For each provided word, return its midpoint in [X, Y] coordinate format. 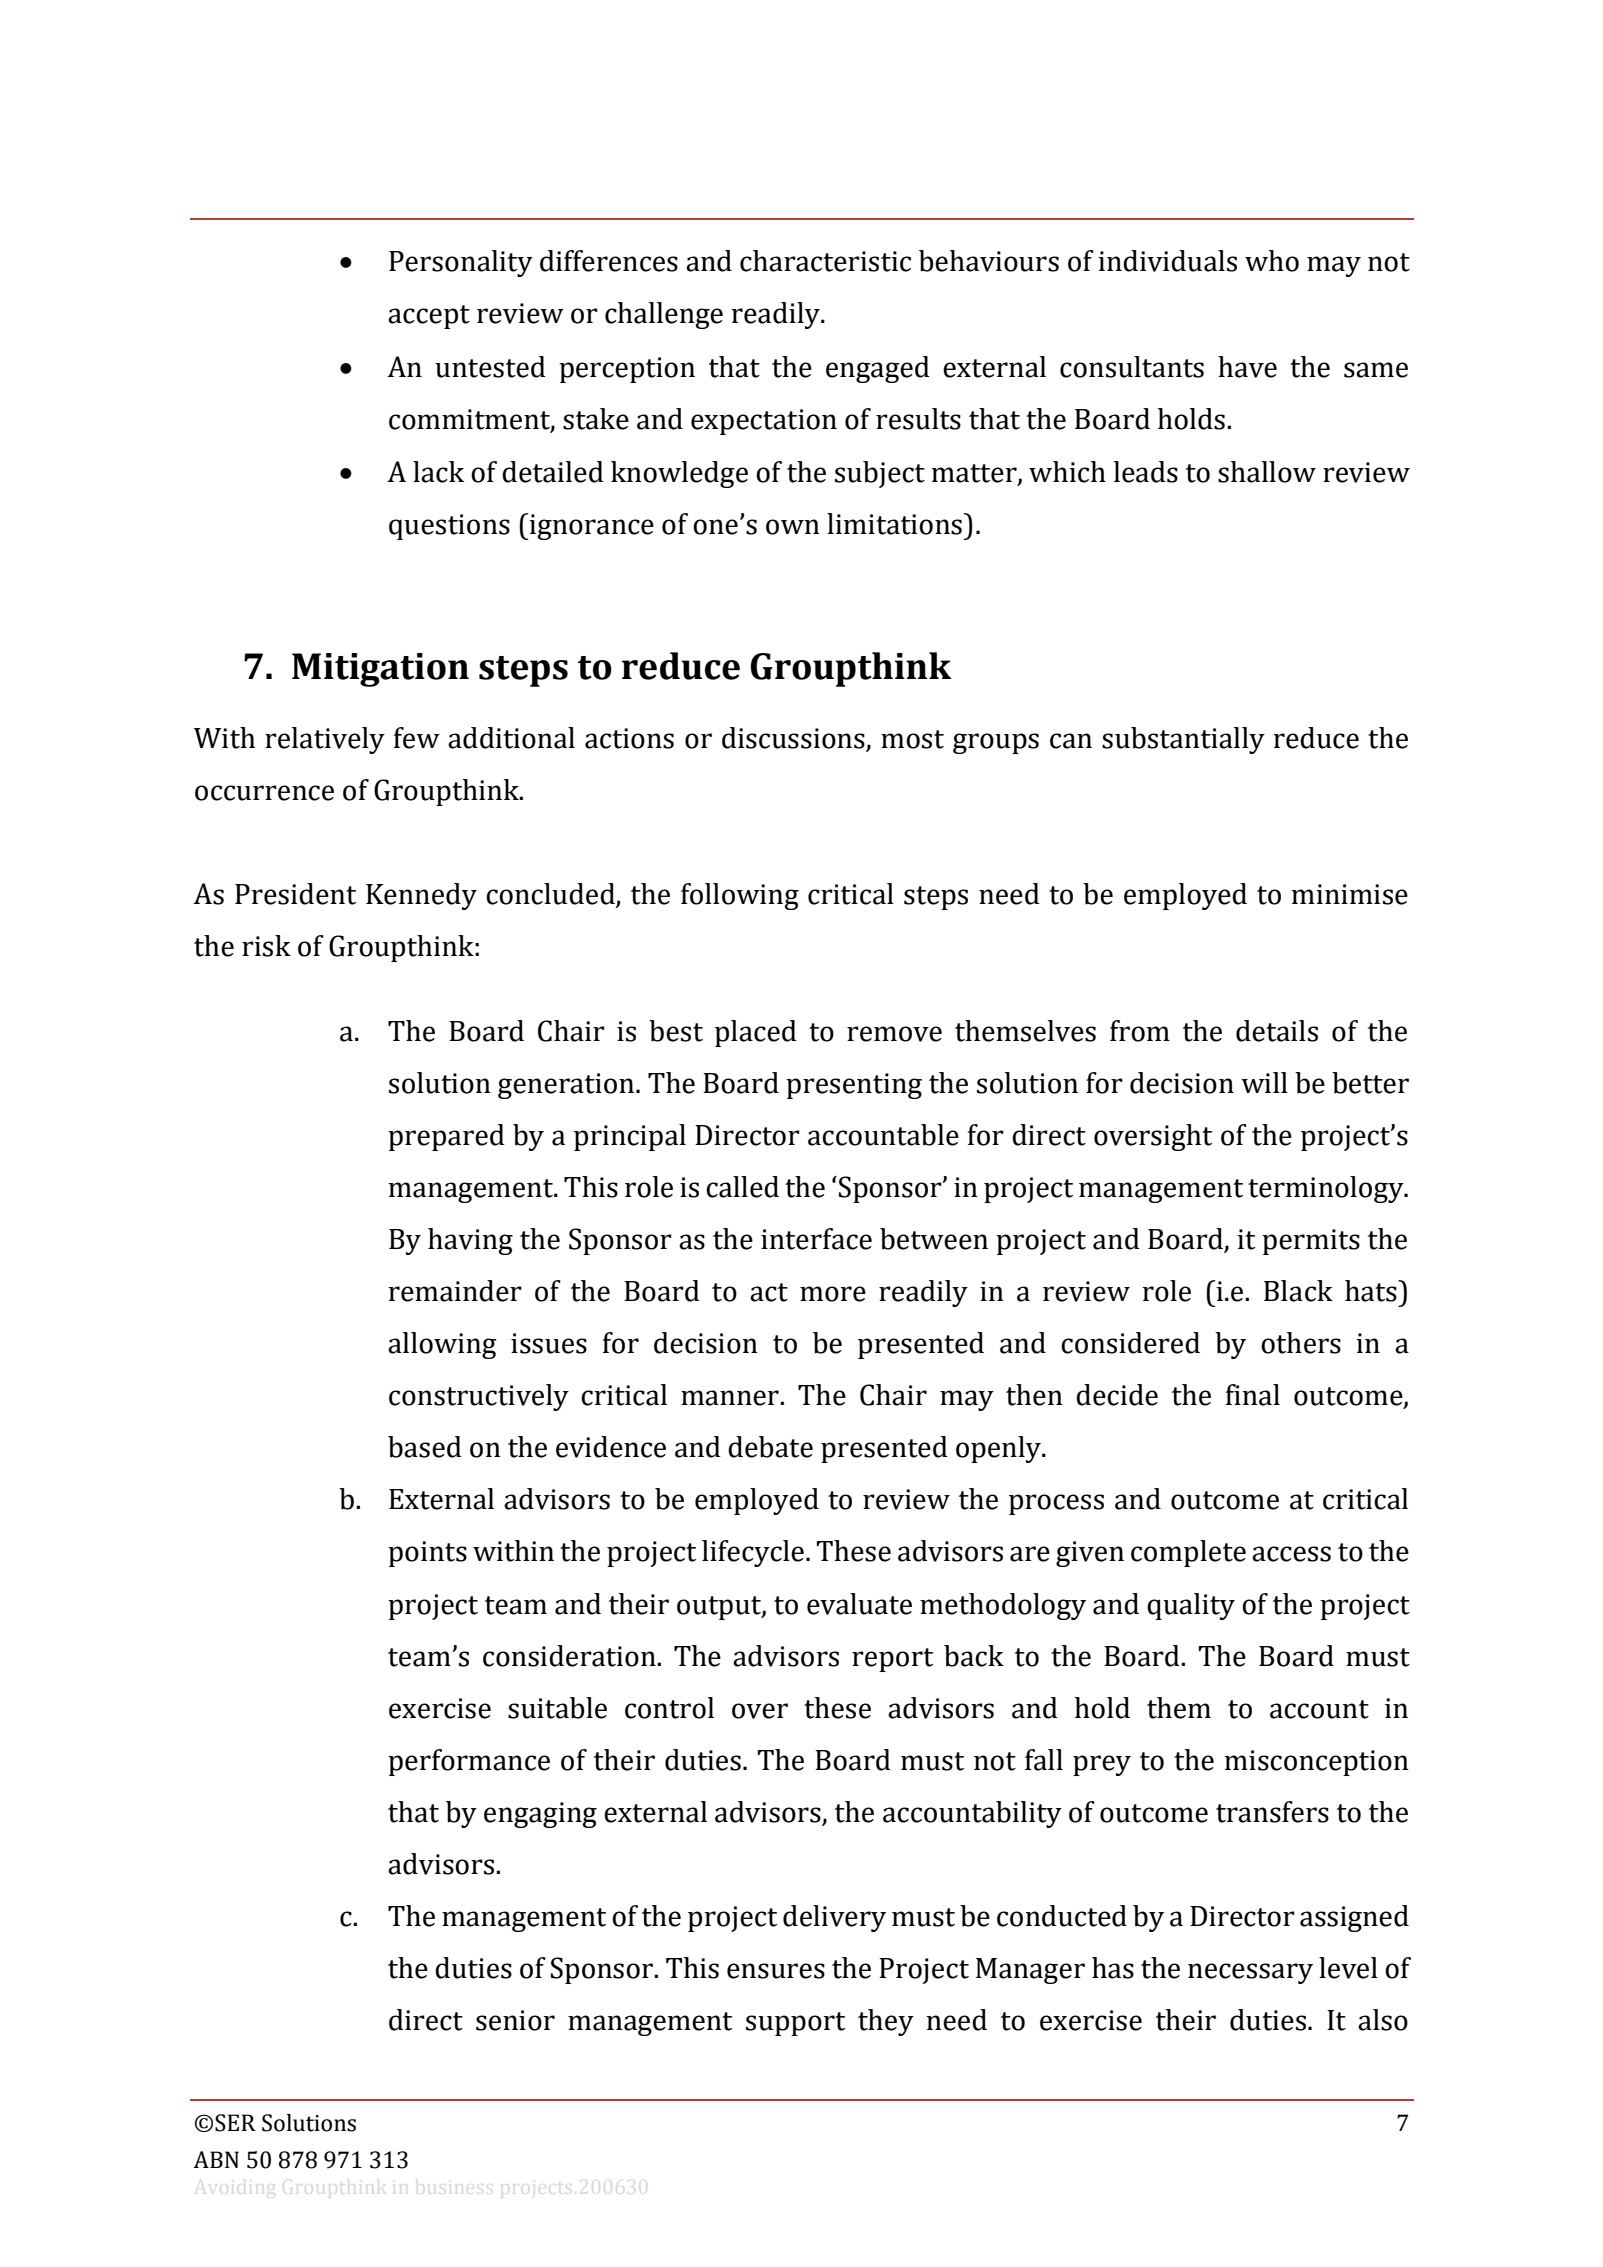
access [1291, 1554]
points [427, 1554]
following [740, 896]
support [795, 2024]
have [1247, 367]
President [295, 894]
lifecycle [753, 1553]
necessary [1250, 1973]
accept [429, 317]
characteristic [825, 261]
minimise [1349, 894]
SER [235, 2123]
